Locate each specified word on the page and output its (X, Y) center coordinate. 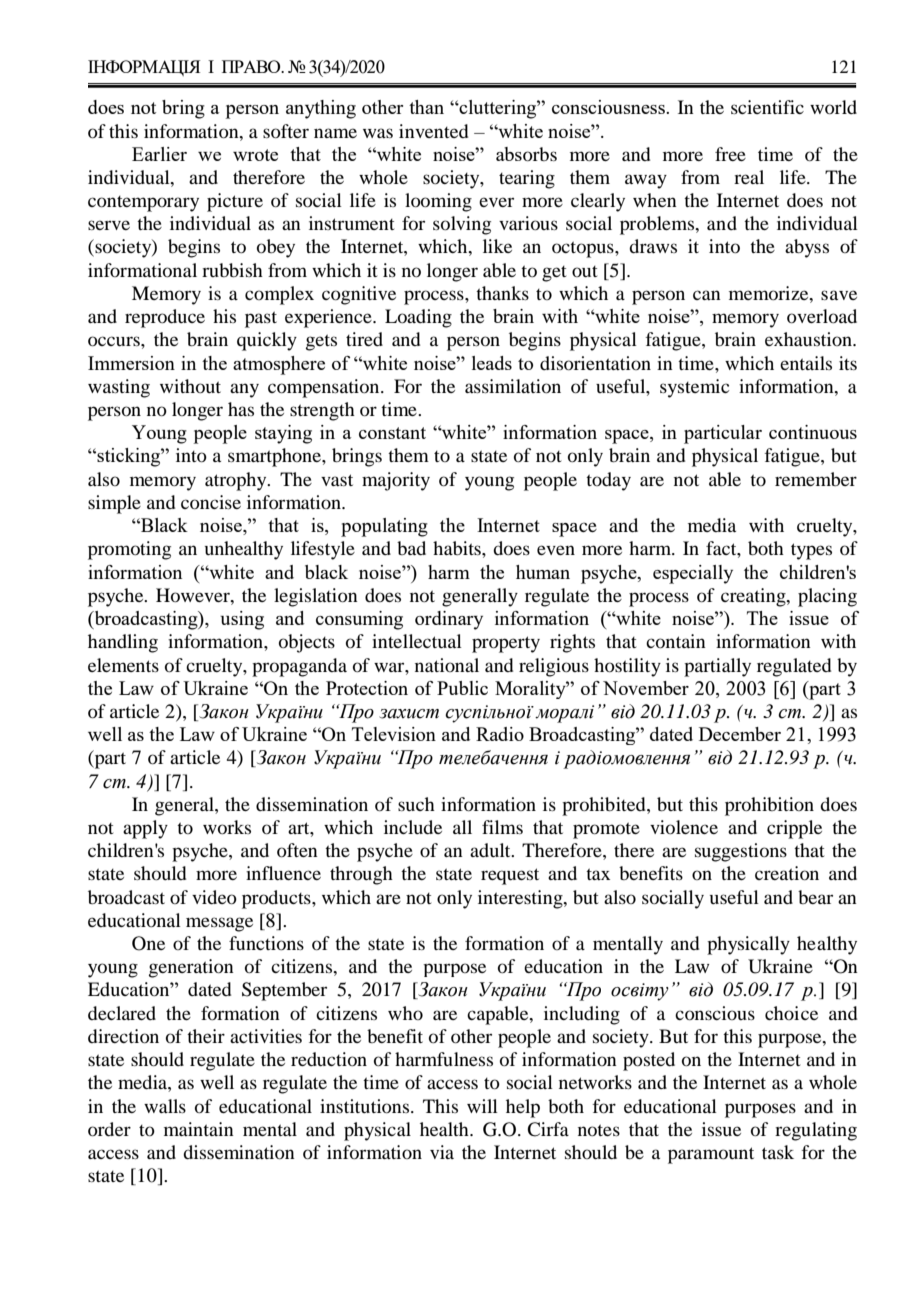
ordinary (449, 620)
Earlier (159, 154)
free (730, 154)
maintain (199, 1129)
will (482, 1106)
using (242, 620)
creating (754, 597)
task (778, 1152)
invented (433, 131)
